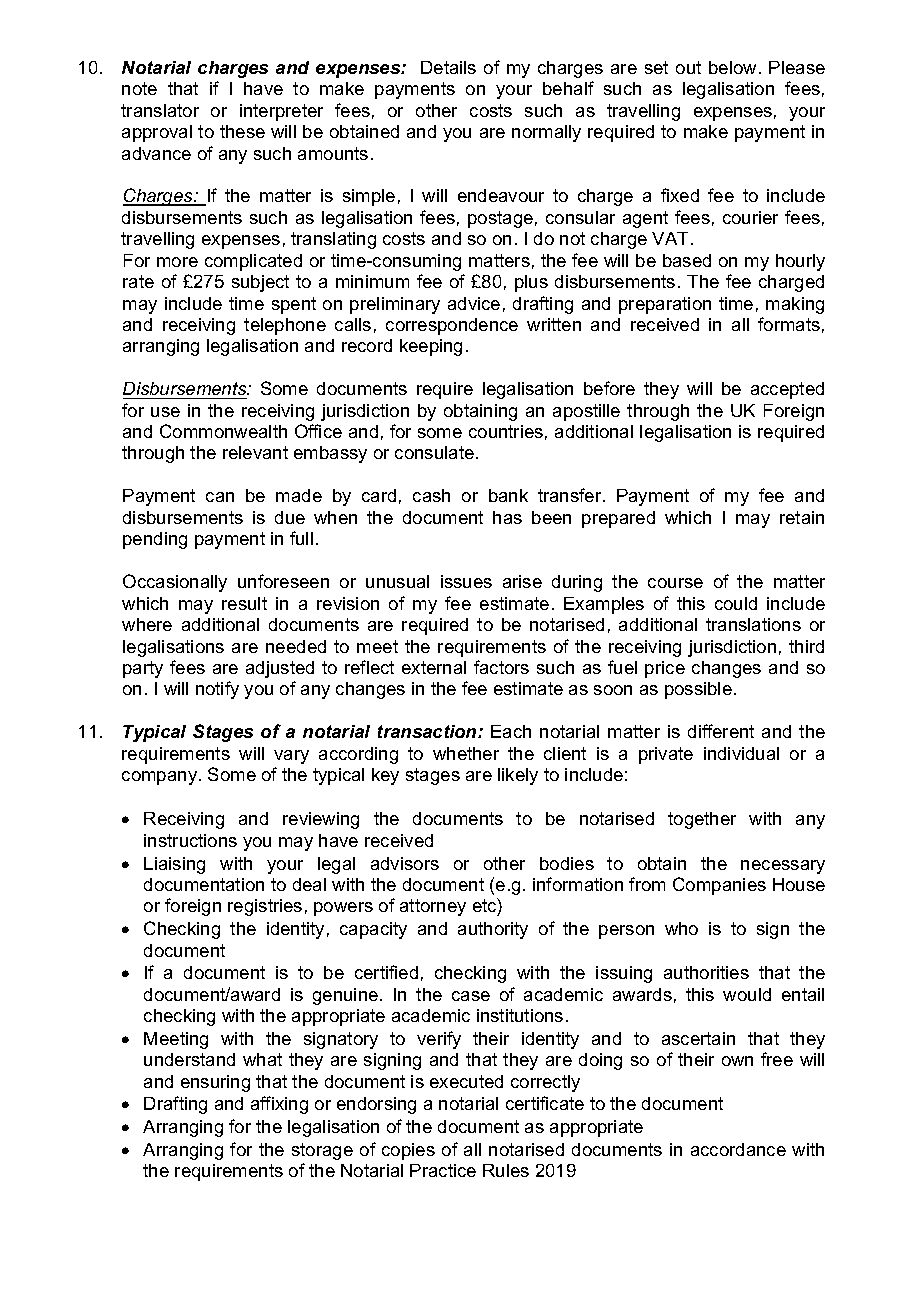 This page has height=1308, width=924. What do you see at coordinates (466, 581) in the page?
I see `issues` at bounding box center [466, 581].
